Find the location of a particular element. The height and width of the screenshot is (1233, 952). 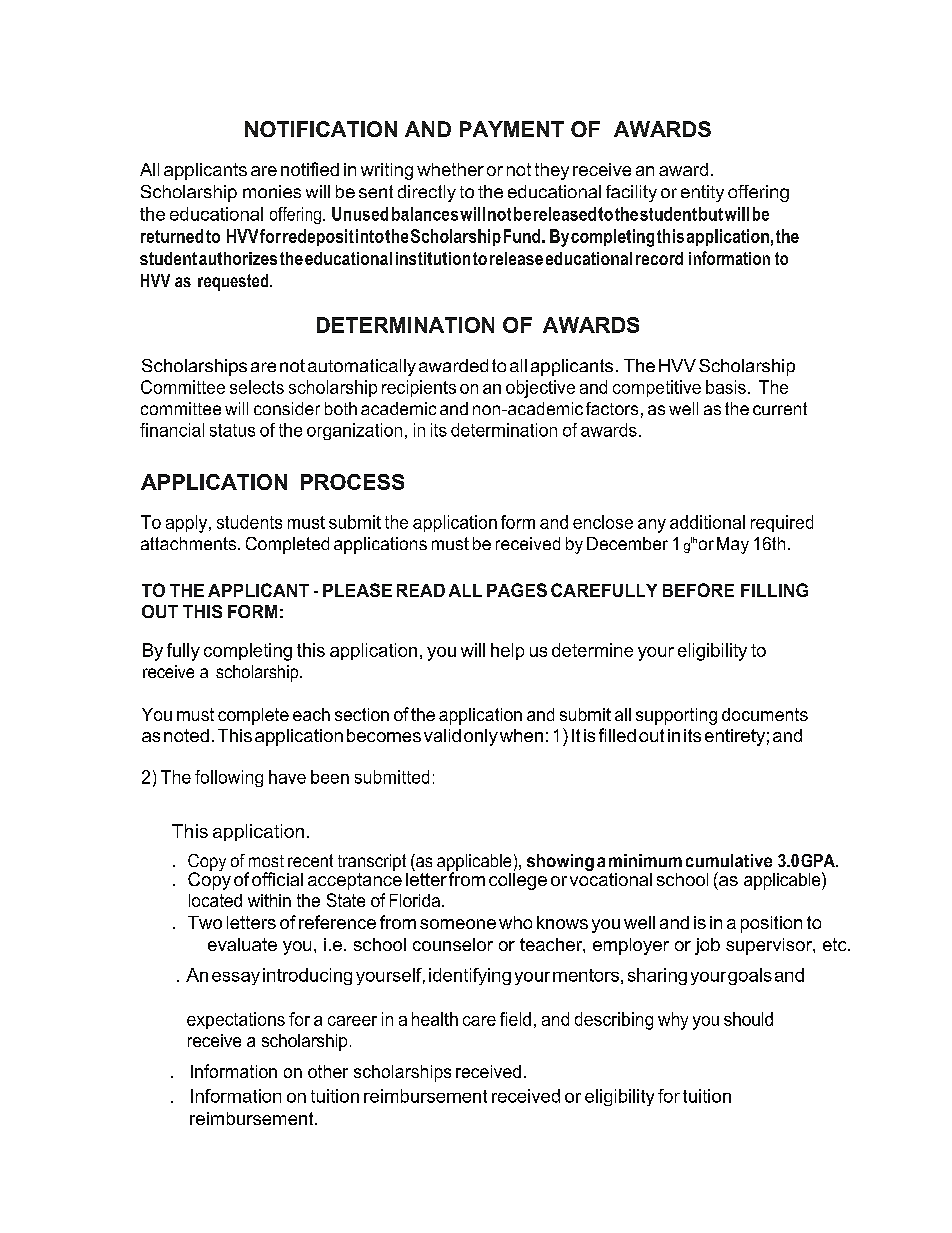

entity is located at coordinates (702, 193).
